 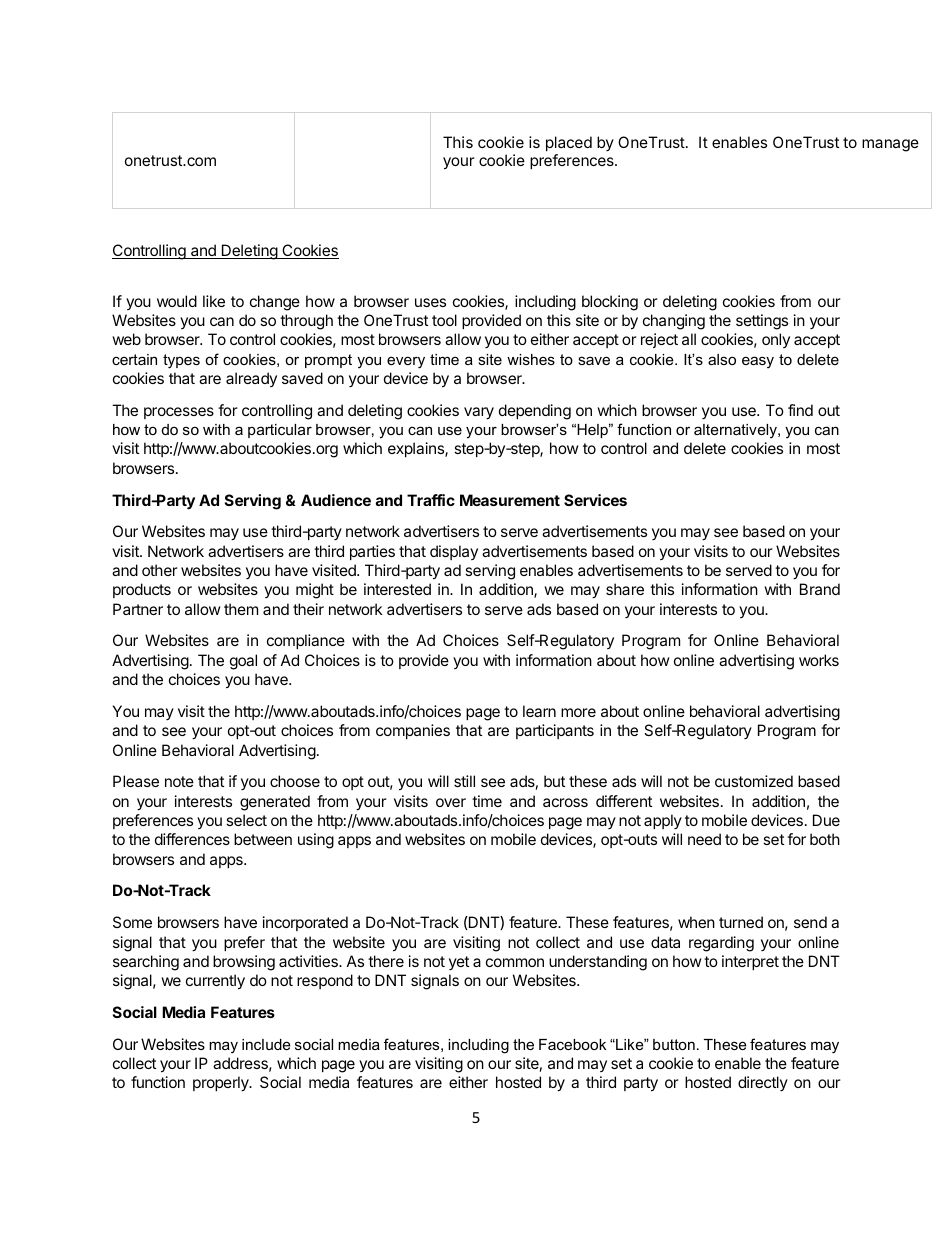 What do you see at coordinates (454, 552) in the document?
I see `display` at bounding box center [454, 552].
